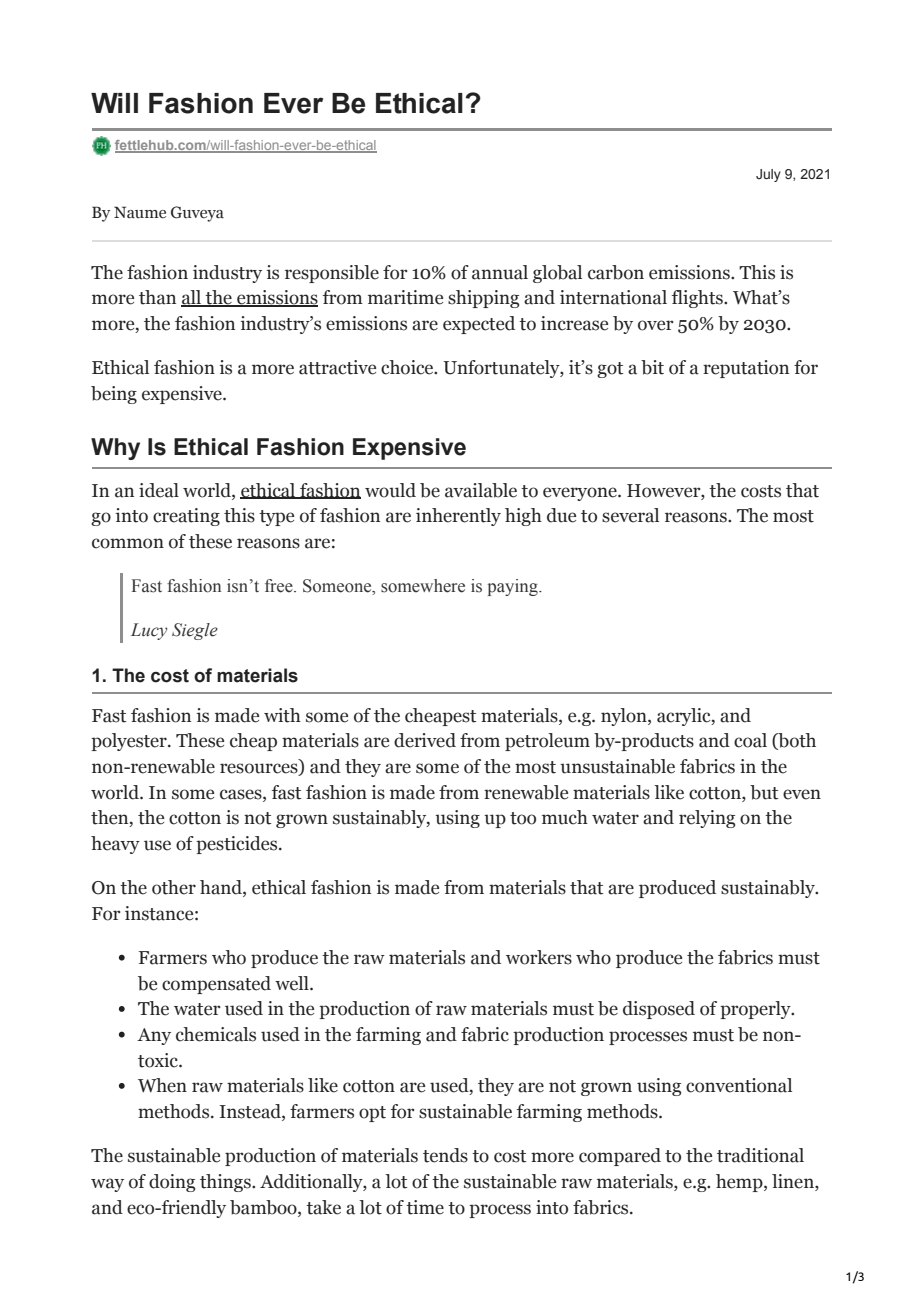  Describe the element at coordinates (425, 740) in the document. I see `derived` at that location.
